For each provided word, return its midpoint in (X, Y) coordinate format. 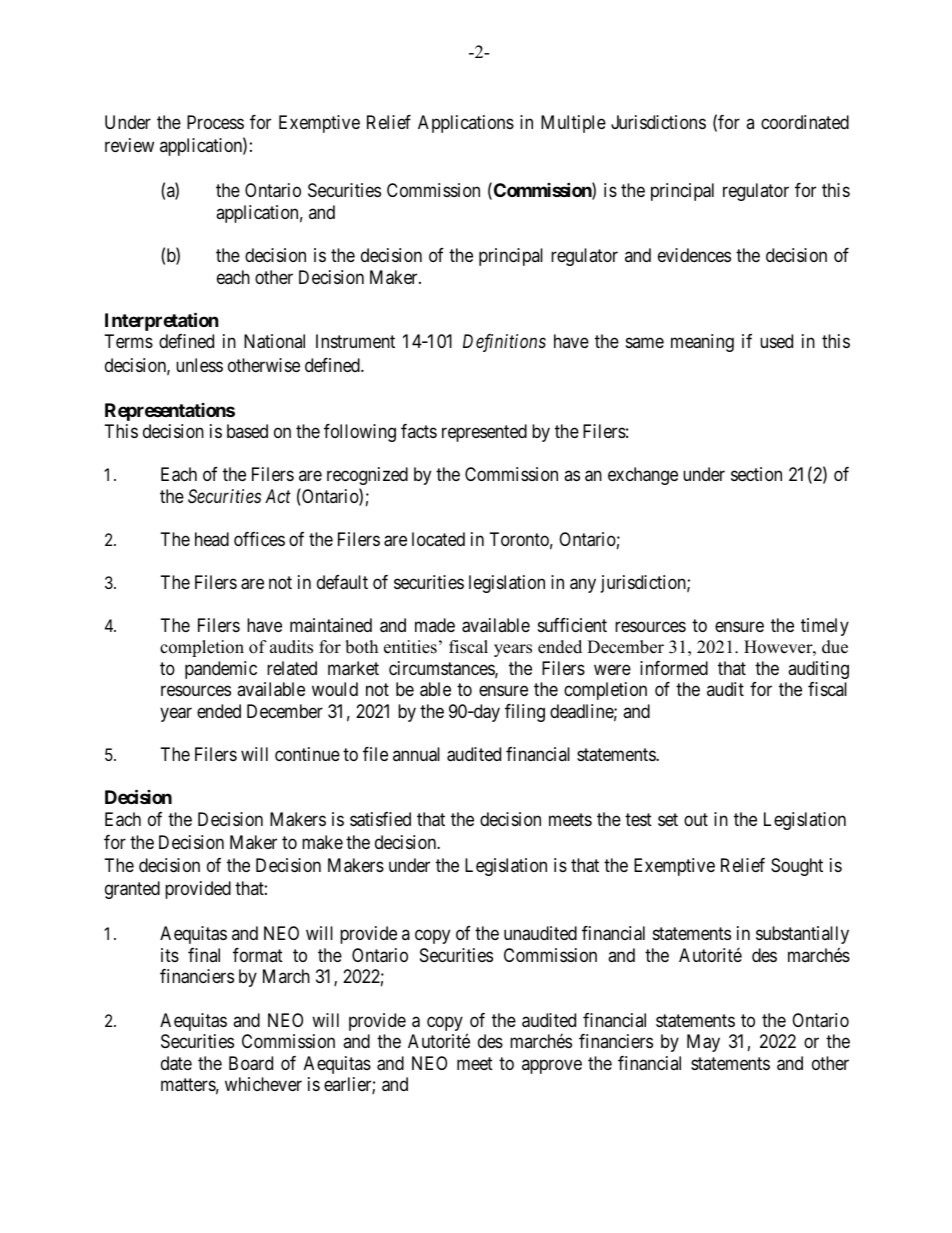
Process (215, 122)
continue (307, 754)
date (176, 1063)
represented (484, 433)
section (756, 474)
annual (416, 754)
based (247, 431)
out (696, 819)
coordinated (805, 122)
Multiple (573, 124)
